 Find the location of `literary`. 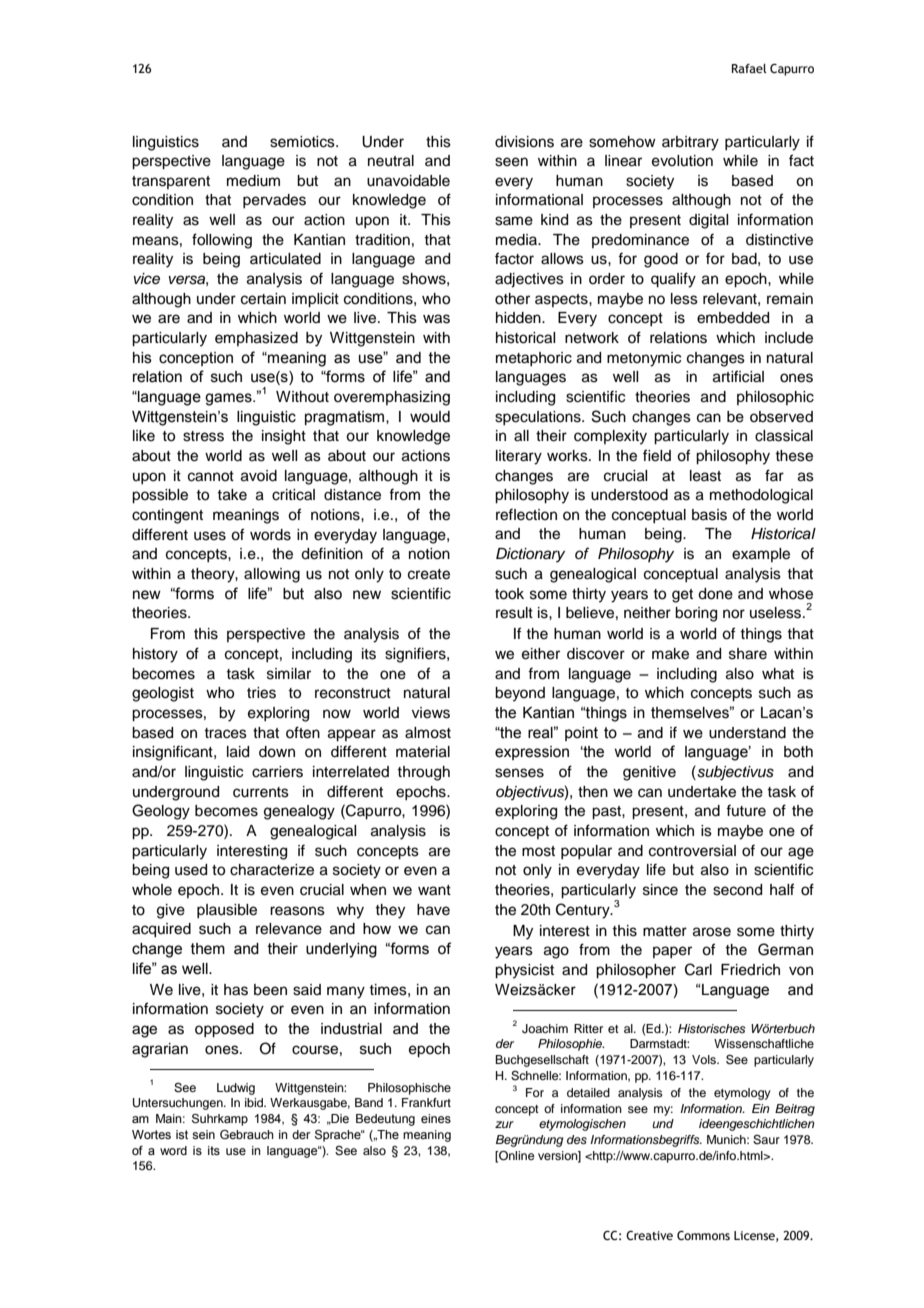

literary is located at coordinates (519, 457).
